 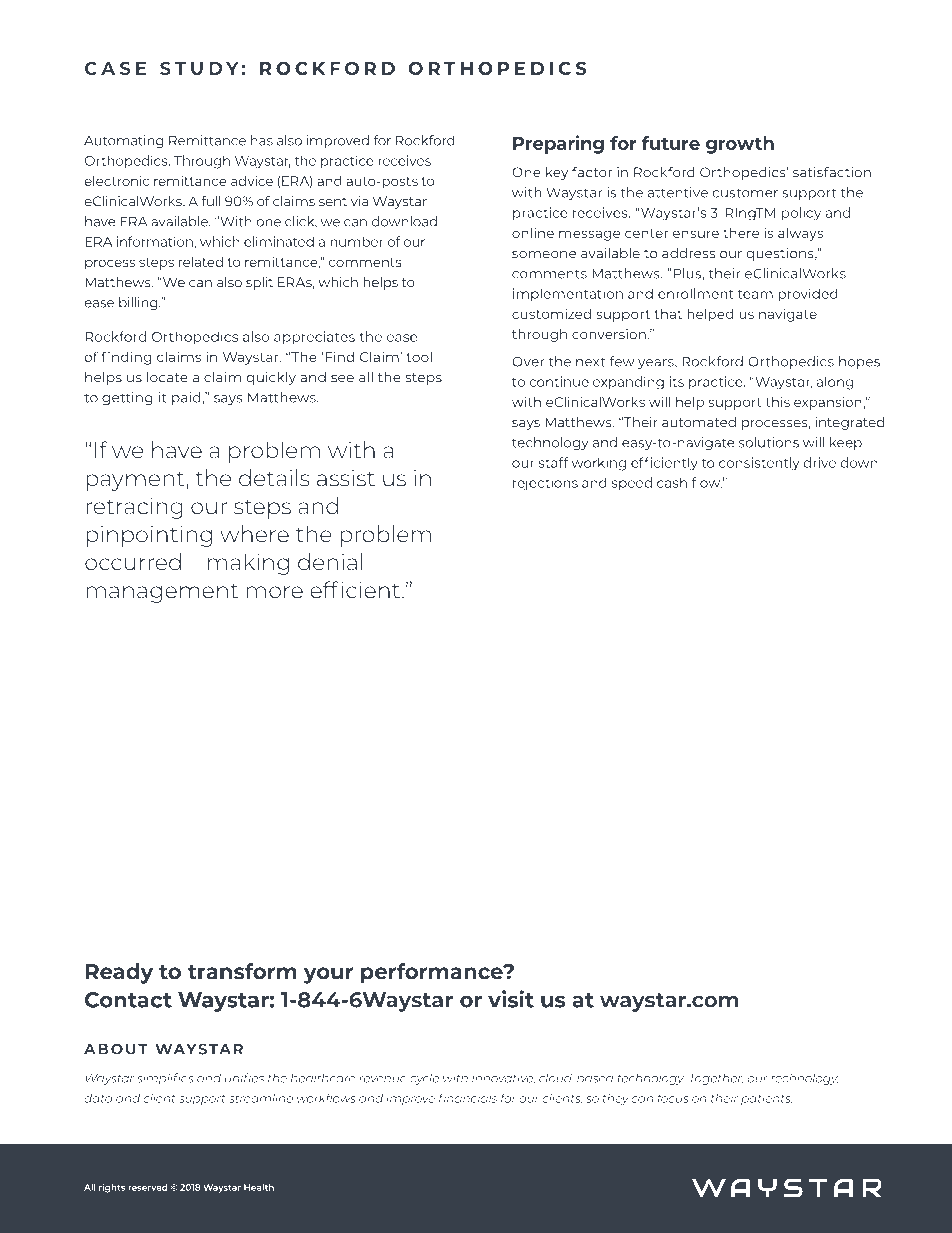 I want to click on consistently, so click(x=759, y=464).
